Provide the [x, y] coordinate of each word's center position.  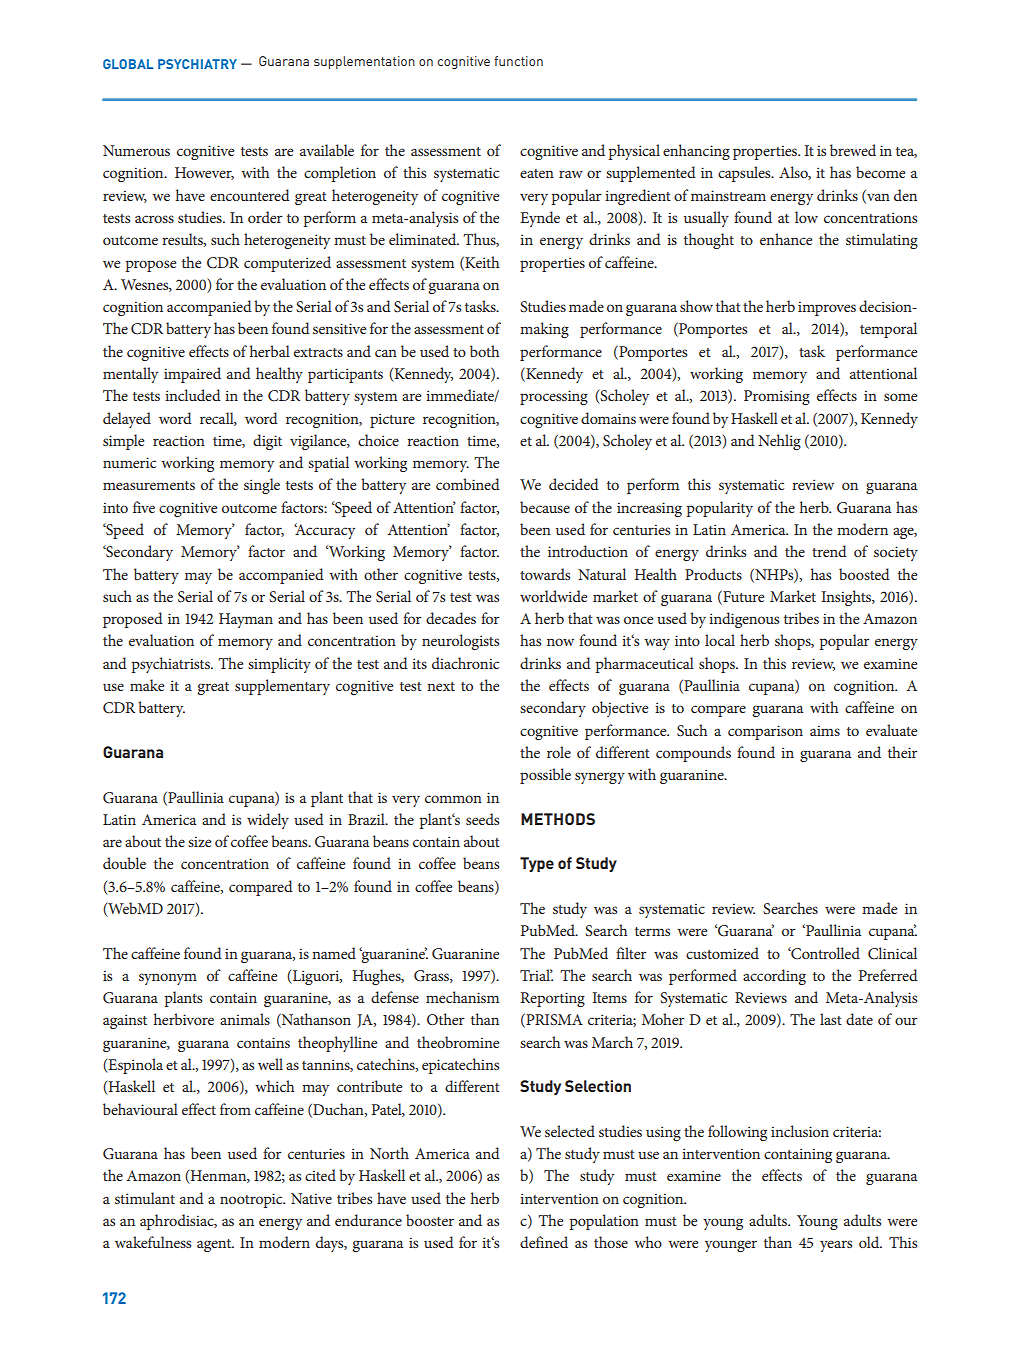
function [518, 61]
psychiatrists [172, 665]
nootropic [252, 1200]
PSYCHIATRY [197, 64]
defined [544, 1242]
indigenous [744, 620]
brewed [853, 150]
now [560, 642]
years [836, 1246]
